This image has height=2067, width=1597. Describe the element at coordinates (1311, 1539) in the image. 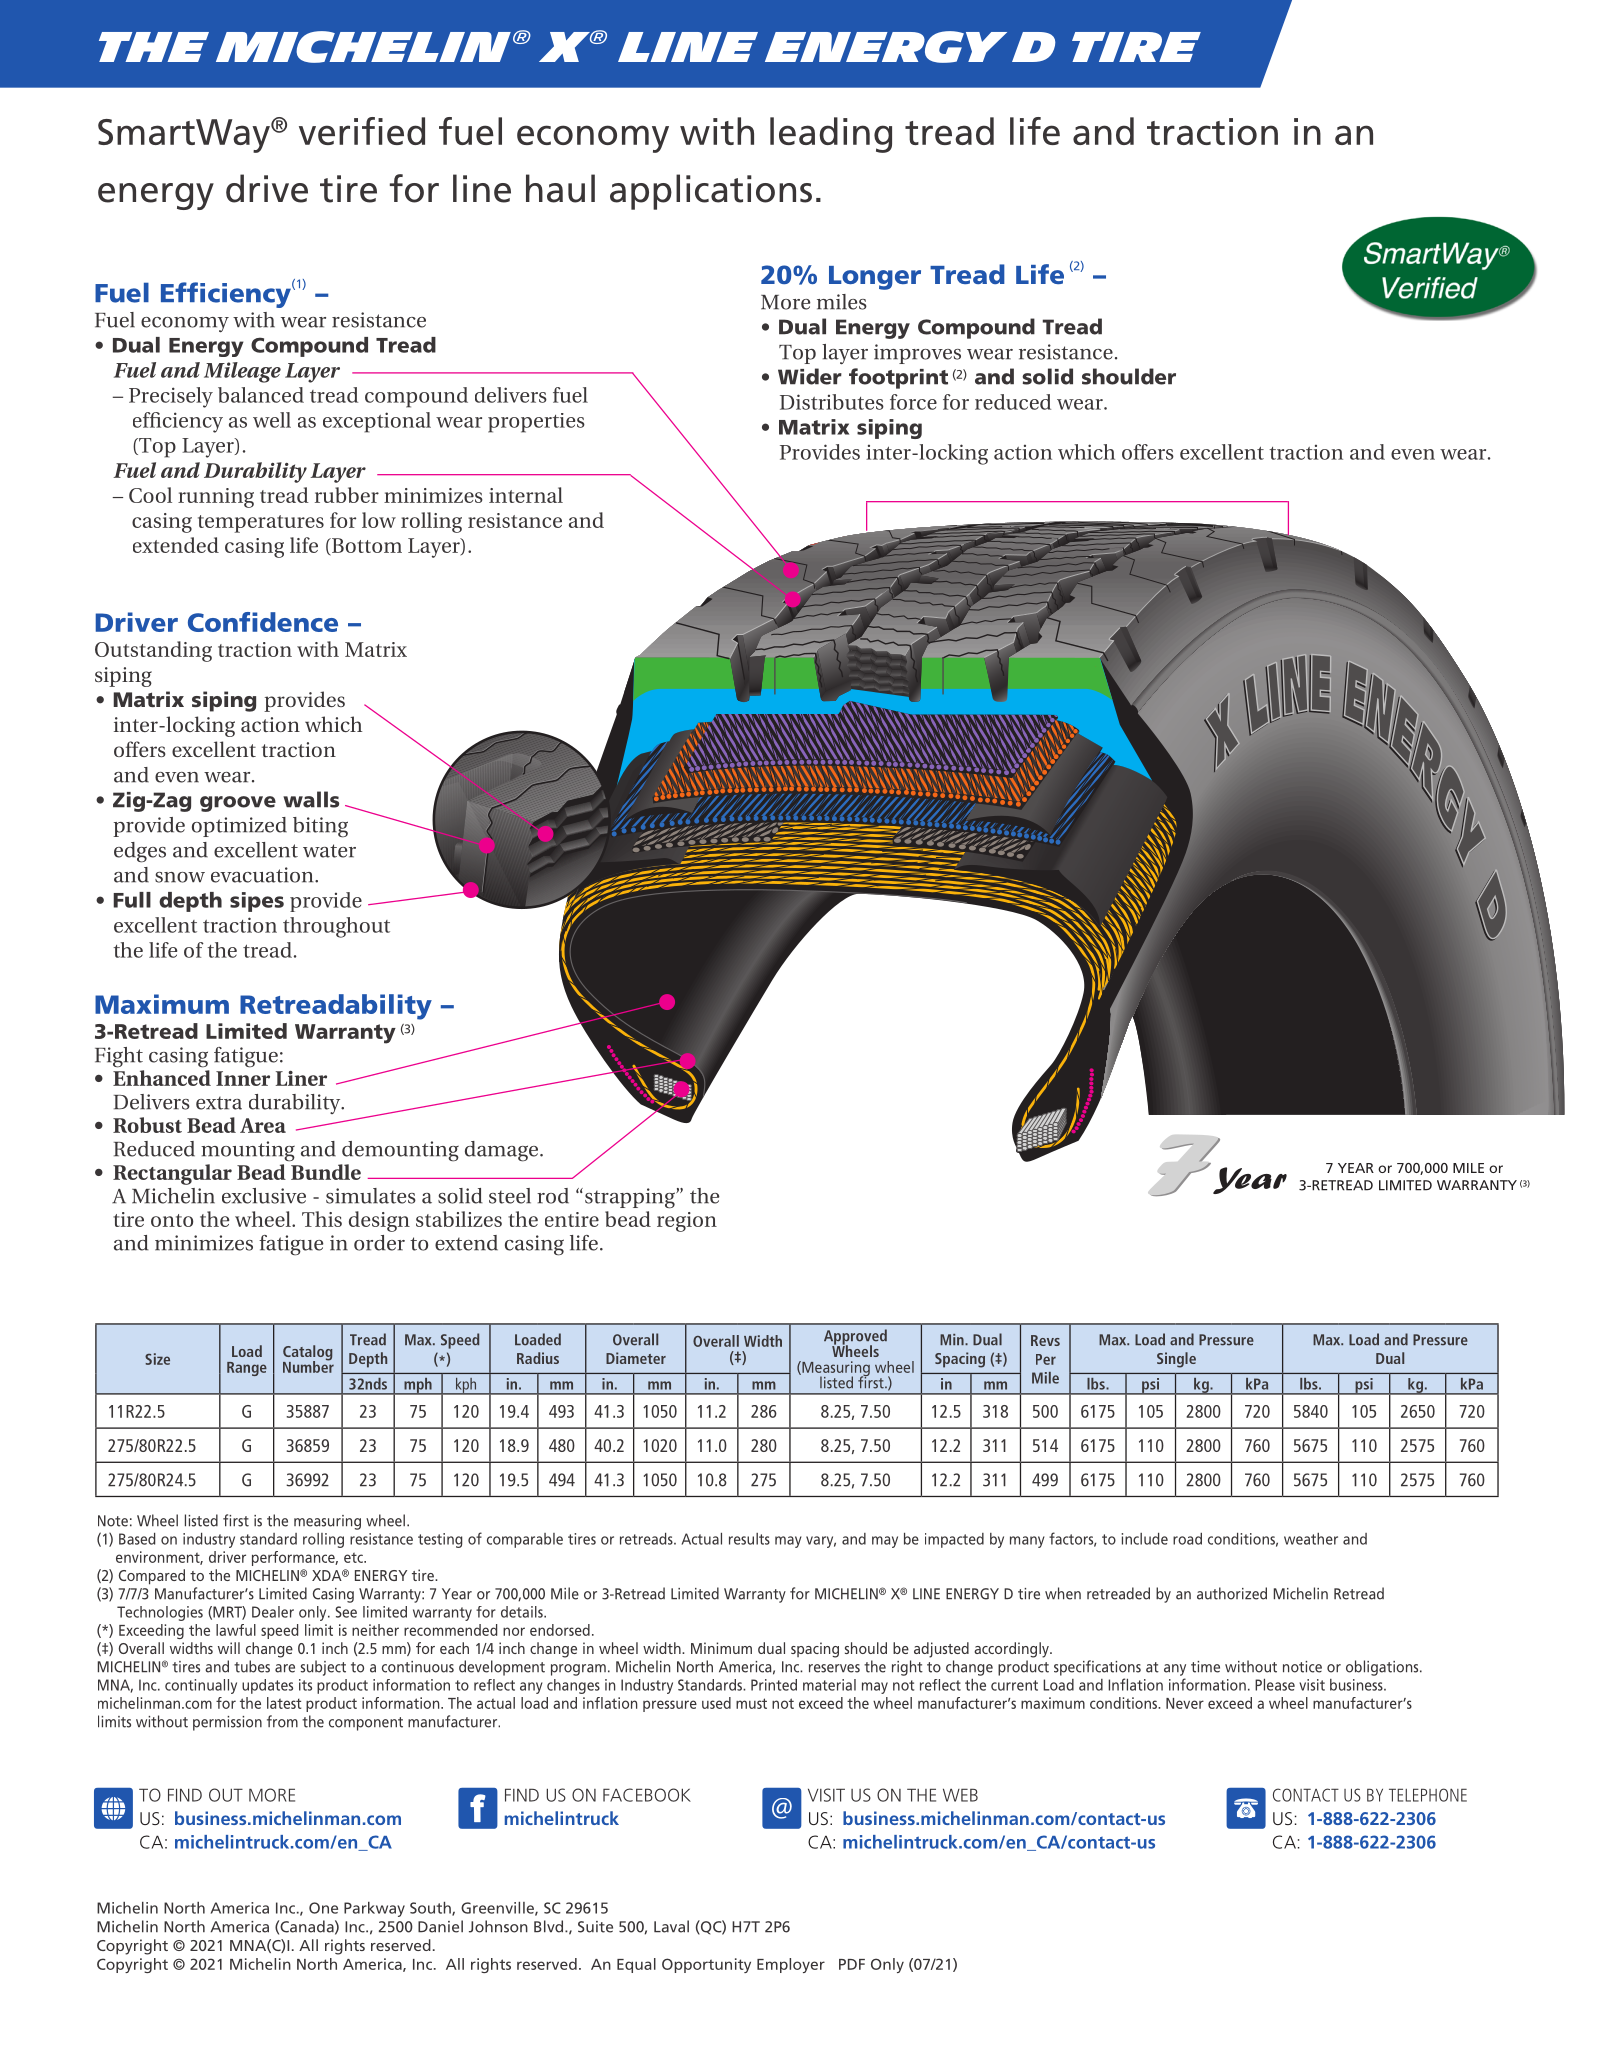

I see `weather` at that location.
